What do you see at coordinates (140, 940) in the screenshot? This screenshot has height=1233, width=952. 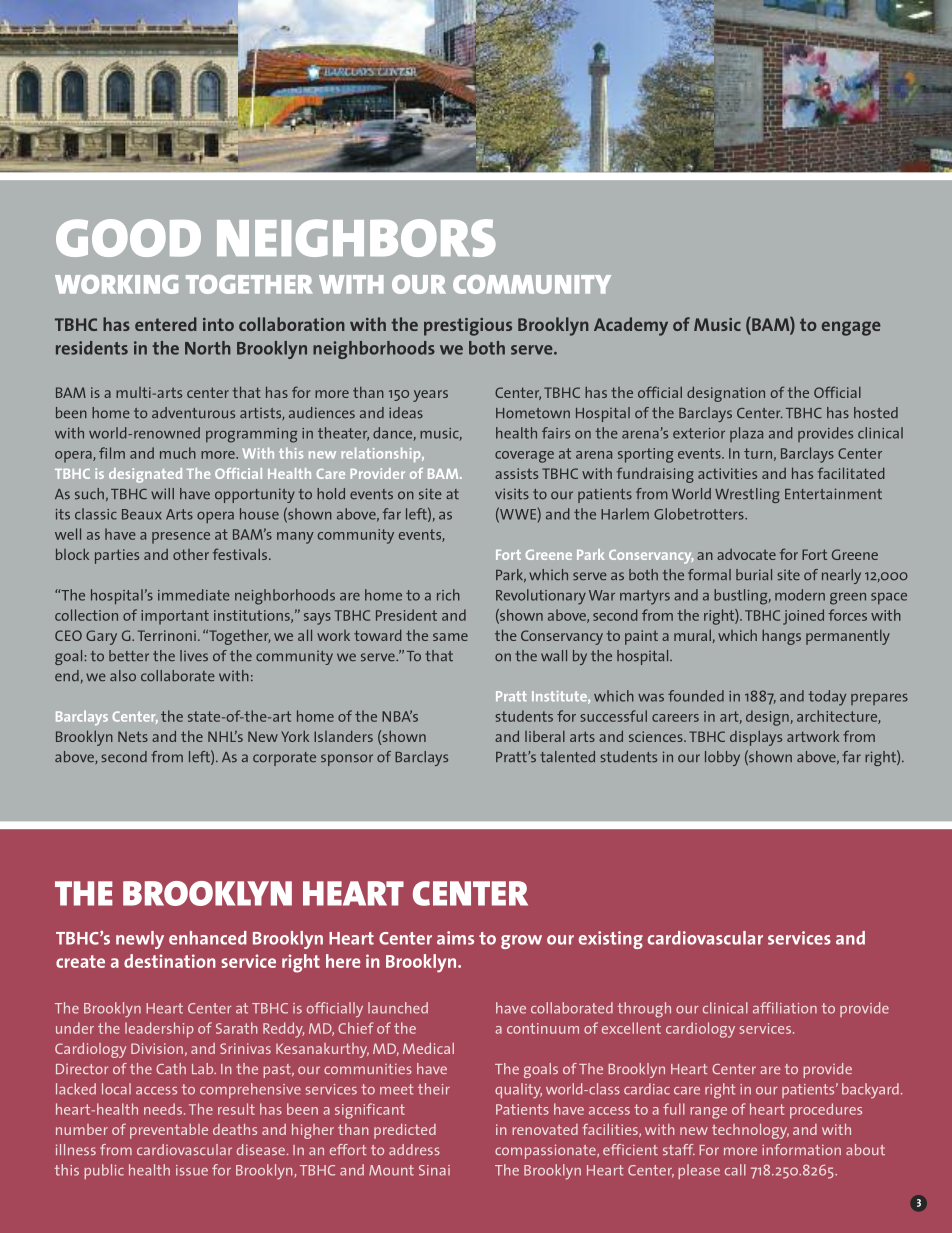 I see `newly` at bounding box center [140, 940].
